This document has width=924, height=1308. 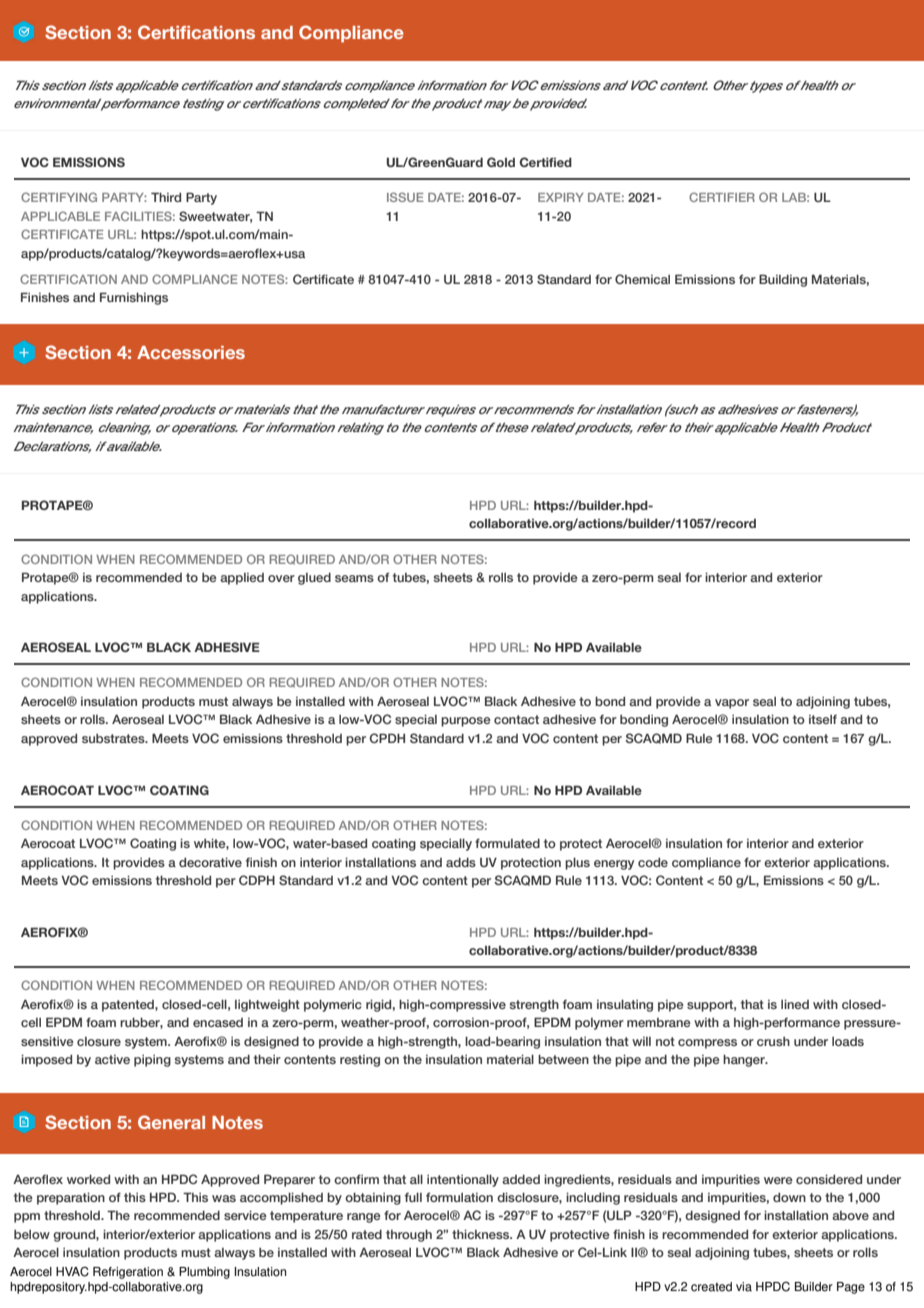 I want to click on substrates, so click(x=114, y=738).
